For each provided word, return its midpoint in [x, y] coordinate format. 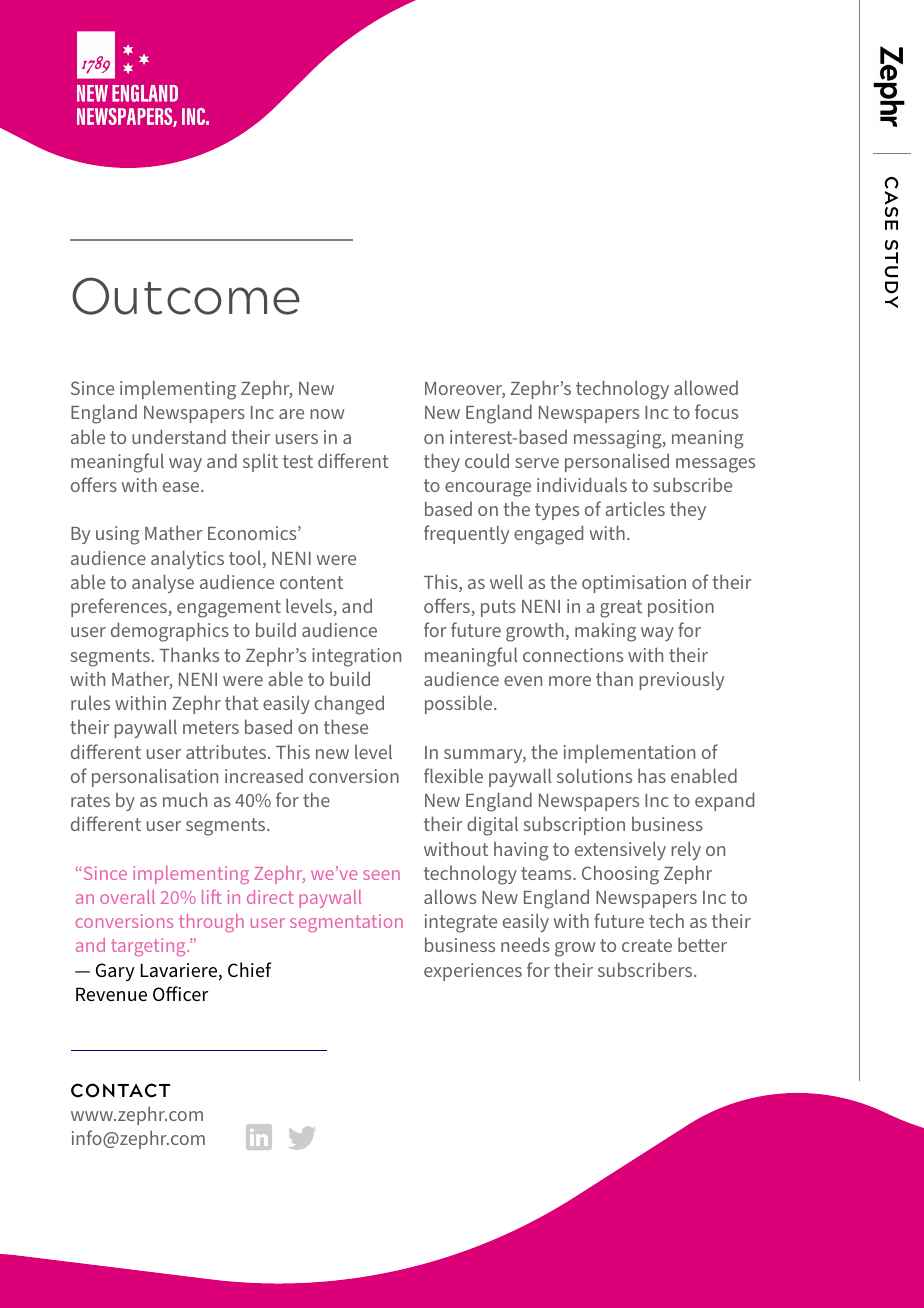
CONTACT [120, 1090]
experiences [473, 972]
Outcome [186, 296]
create [647, 945]
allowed [706, 387]
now [327, 414]
